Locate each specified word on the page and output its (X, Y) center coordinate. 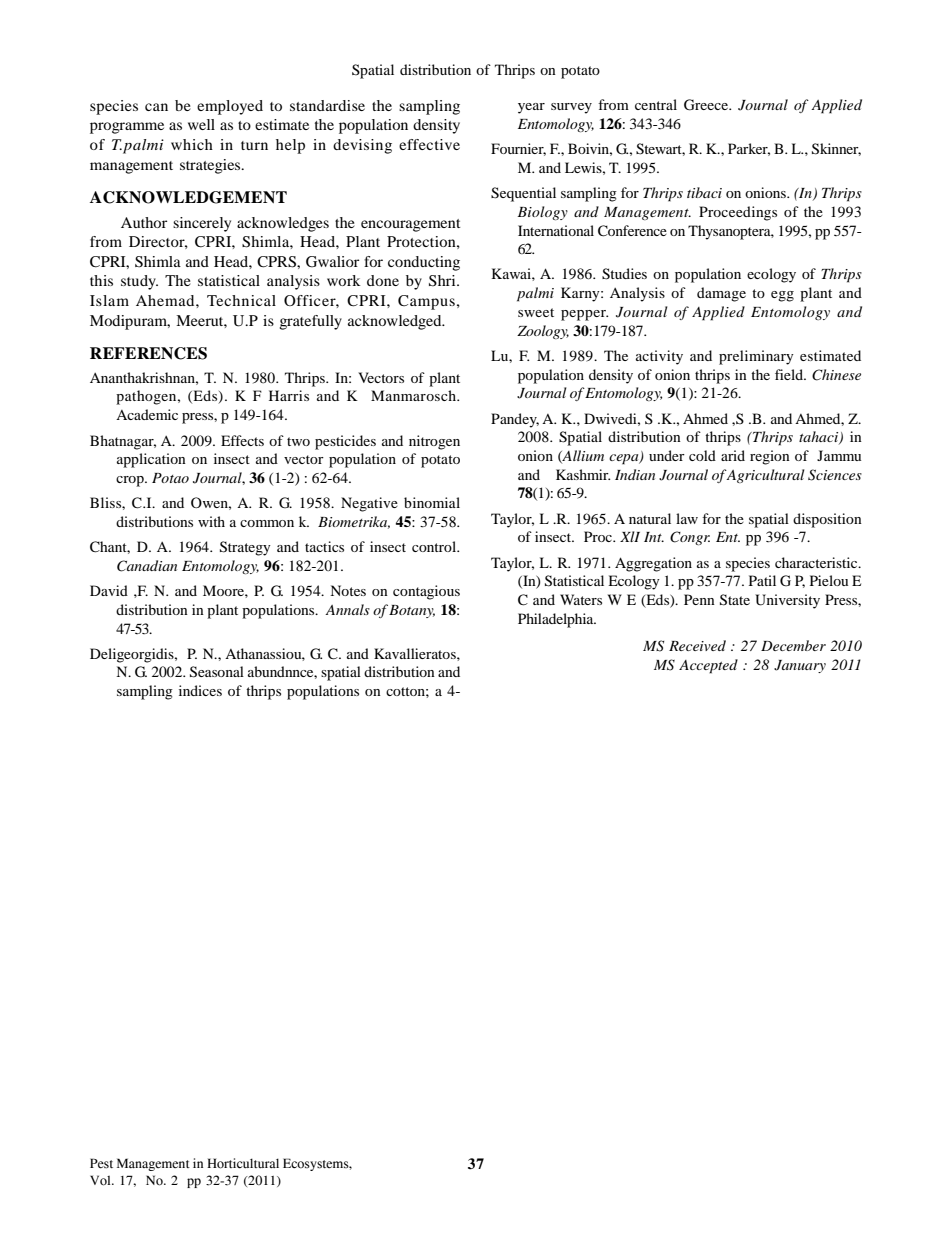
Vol (101, 1180)
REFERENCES (148, 353)
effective (429, 144)
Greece (707, 105)
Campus (426, 302)
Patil (762, 580)
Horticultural (243, 1163)
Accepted (708, 666)
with (211, 521)
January (800, 666)
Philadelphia (557, 620)
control (435, 546)
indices (200, 690)
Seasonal (217, 672)
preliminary (756, 357)
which (192, 144)
